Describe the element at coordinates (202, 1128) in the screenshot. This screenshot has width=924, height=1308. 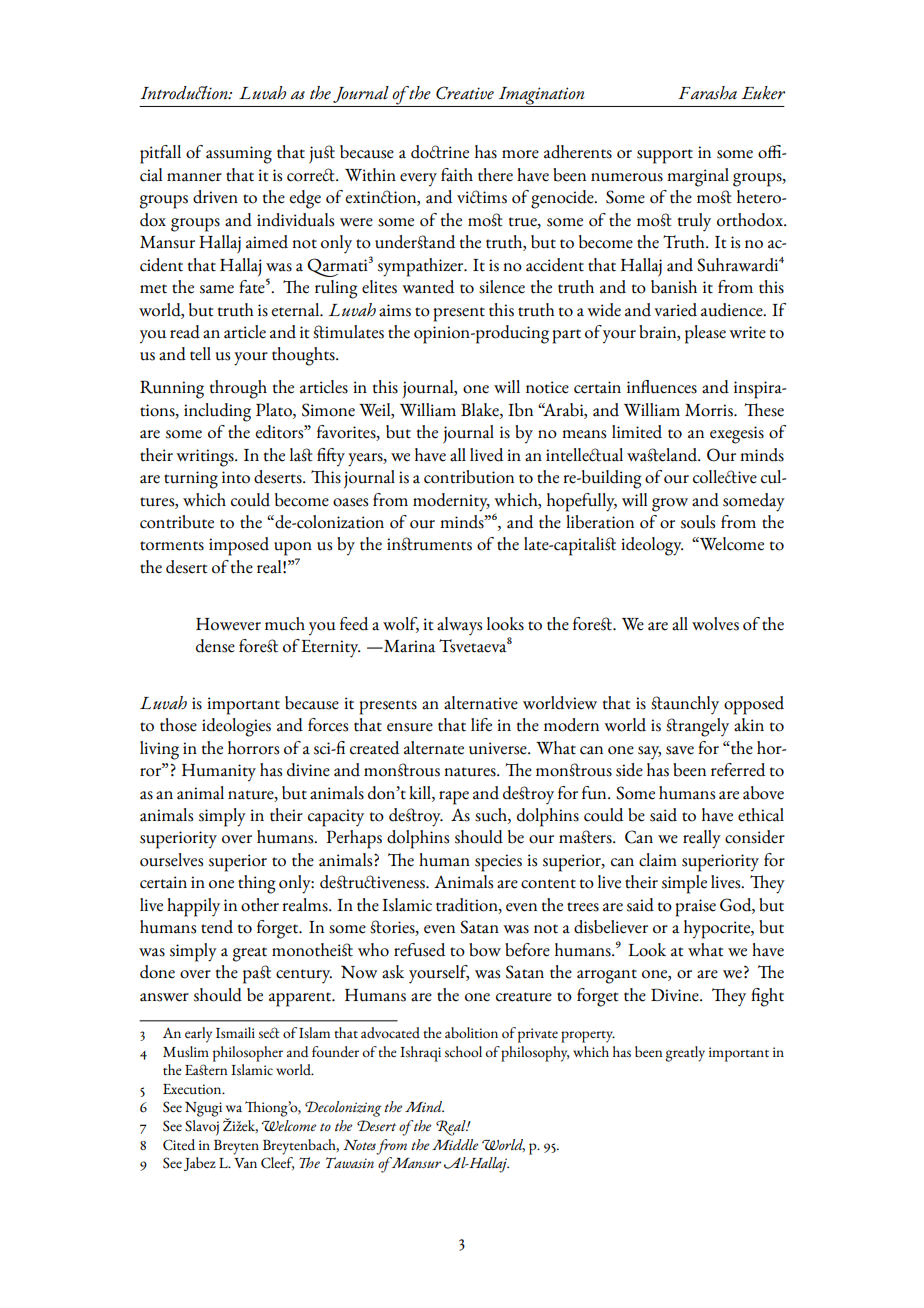
I see `Slavoj` at that location.
